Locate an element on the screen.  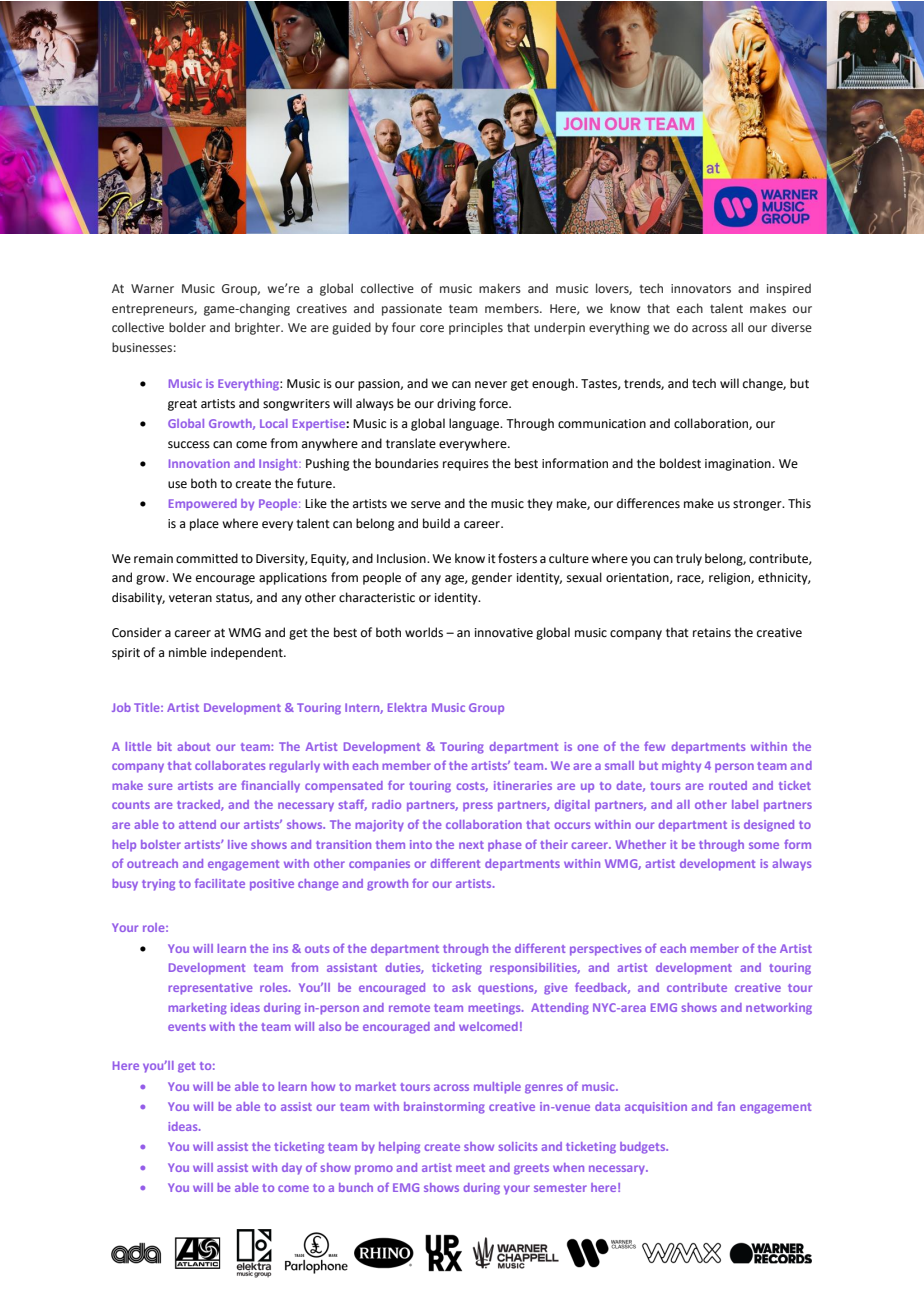
principles is located at coordinates (476, 328).
